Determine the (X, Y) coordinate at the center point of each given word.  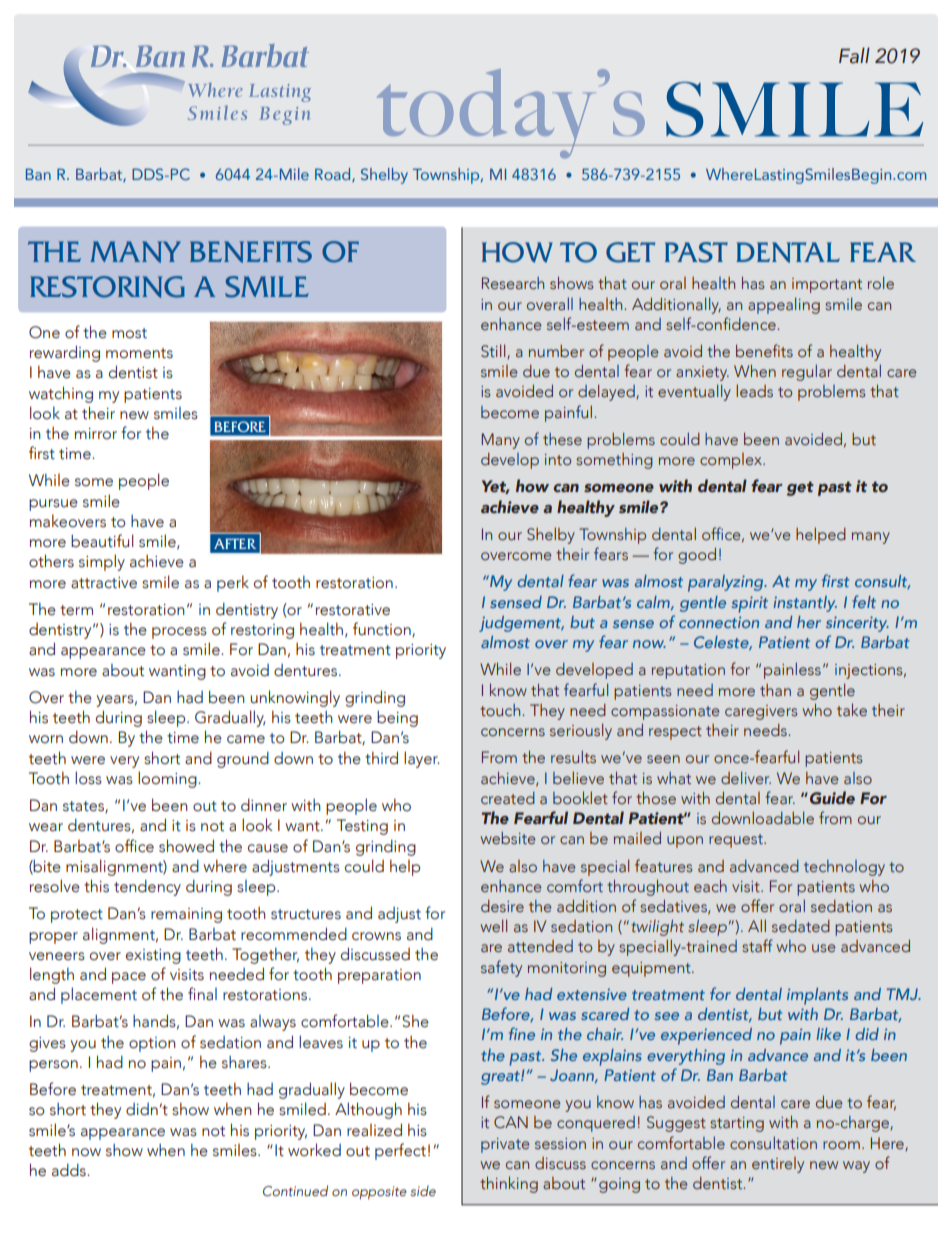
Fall (854, 55)
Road (334, 175)
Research (513, 283)
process (179, 633)
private (505, 1145)
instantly (805, 604)
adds (70, 1170)
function (383, 629)
